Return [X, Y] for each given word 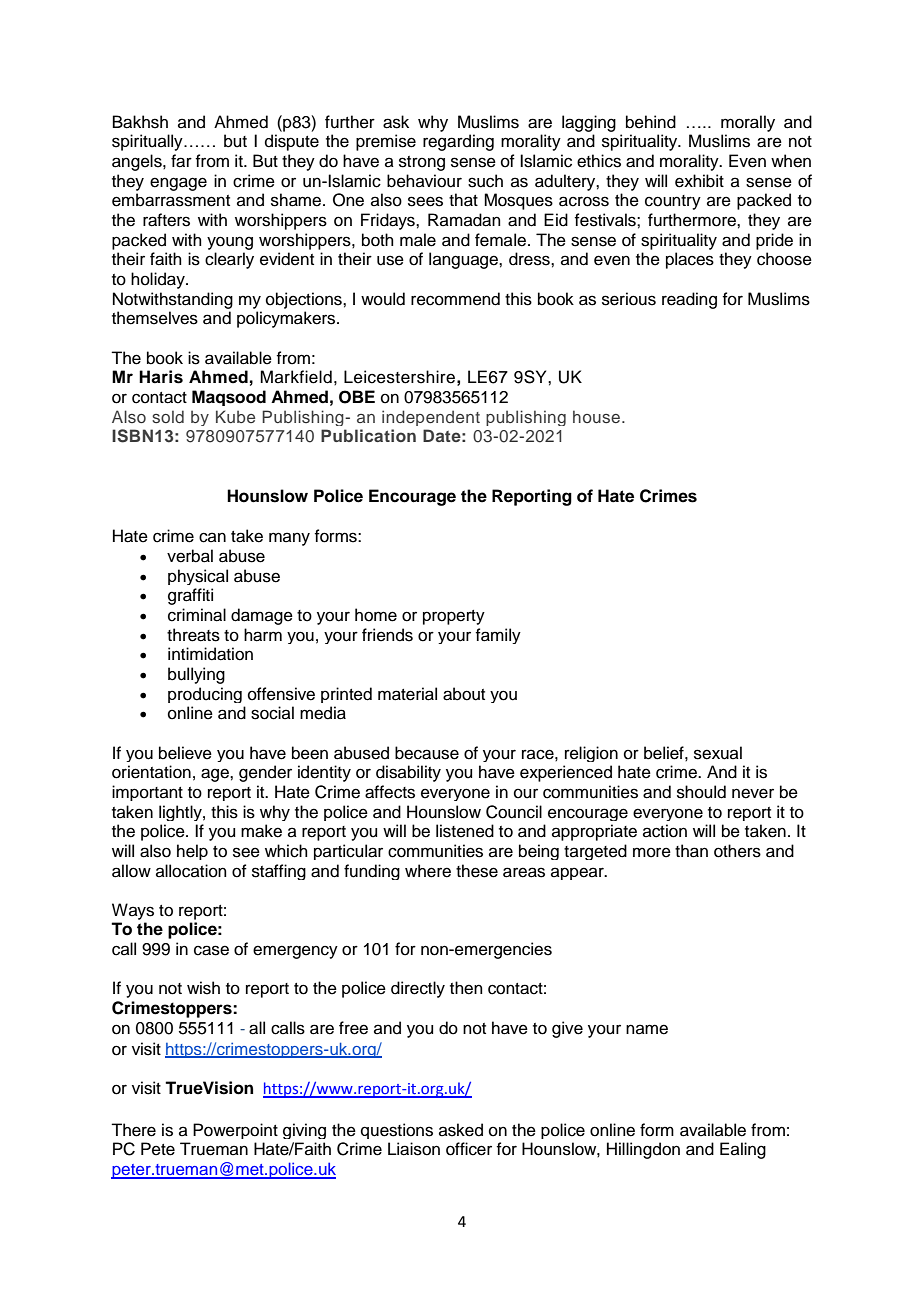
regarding [458, 142]
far [181, 161]
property [454, 617]
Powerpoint [235, 1131]
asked [461, 1130]
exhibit [699, 181]
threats [193, 635]
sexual [718, 753]
